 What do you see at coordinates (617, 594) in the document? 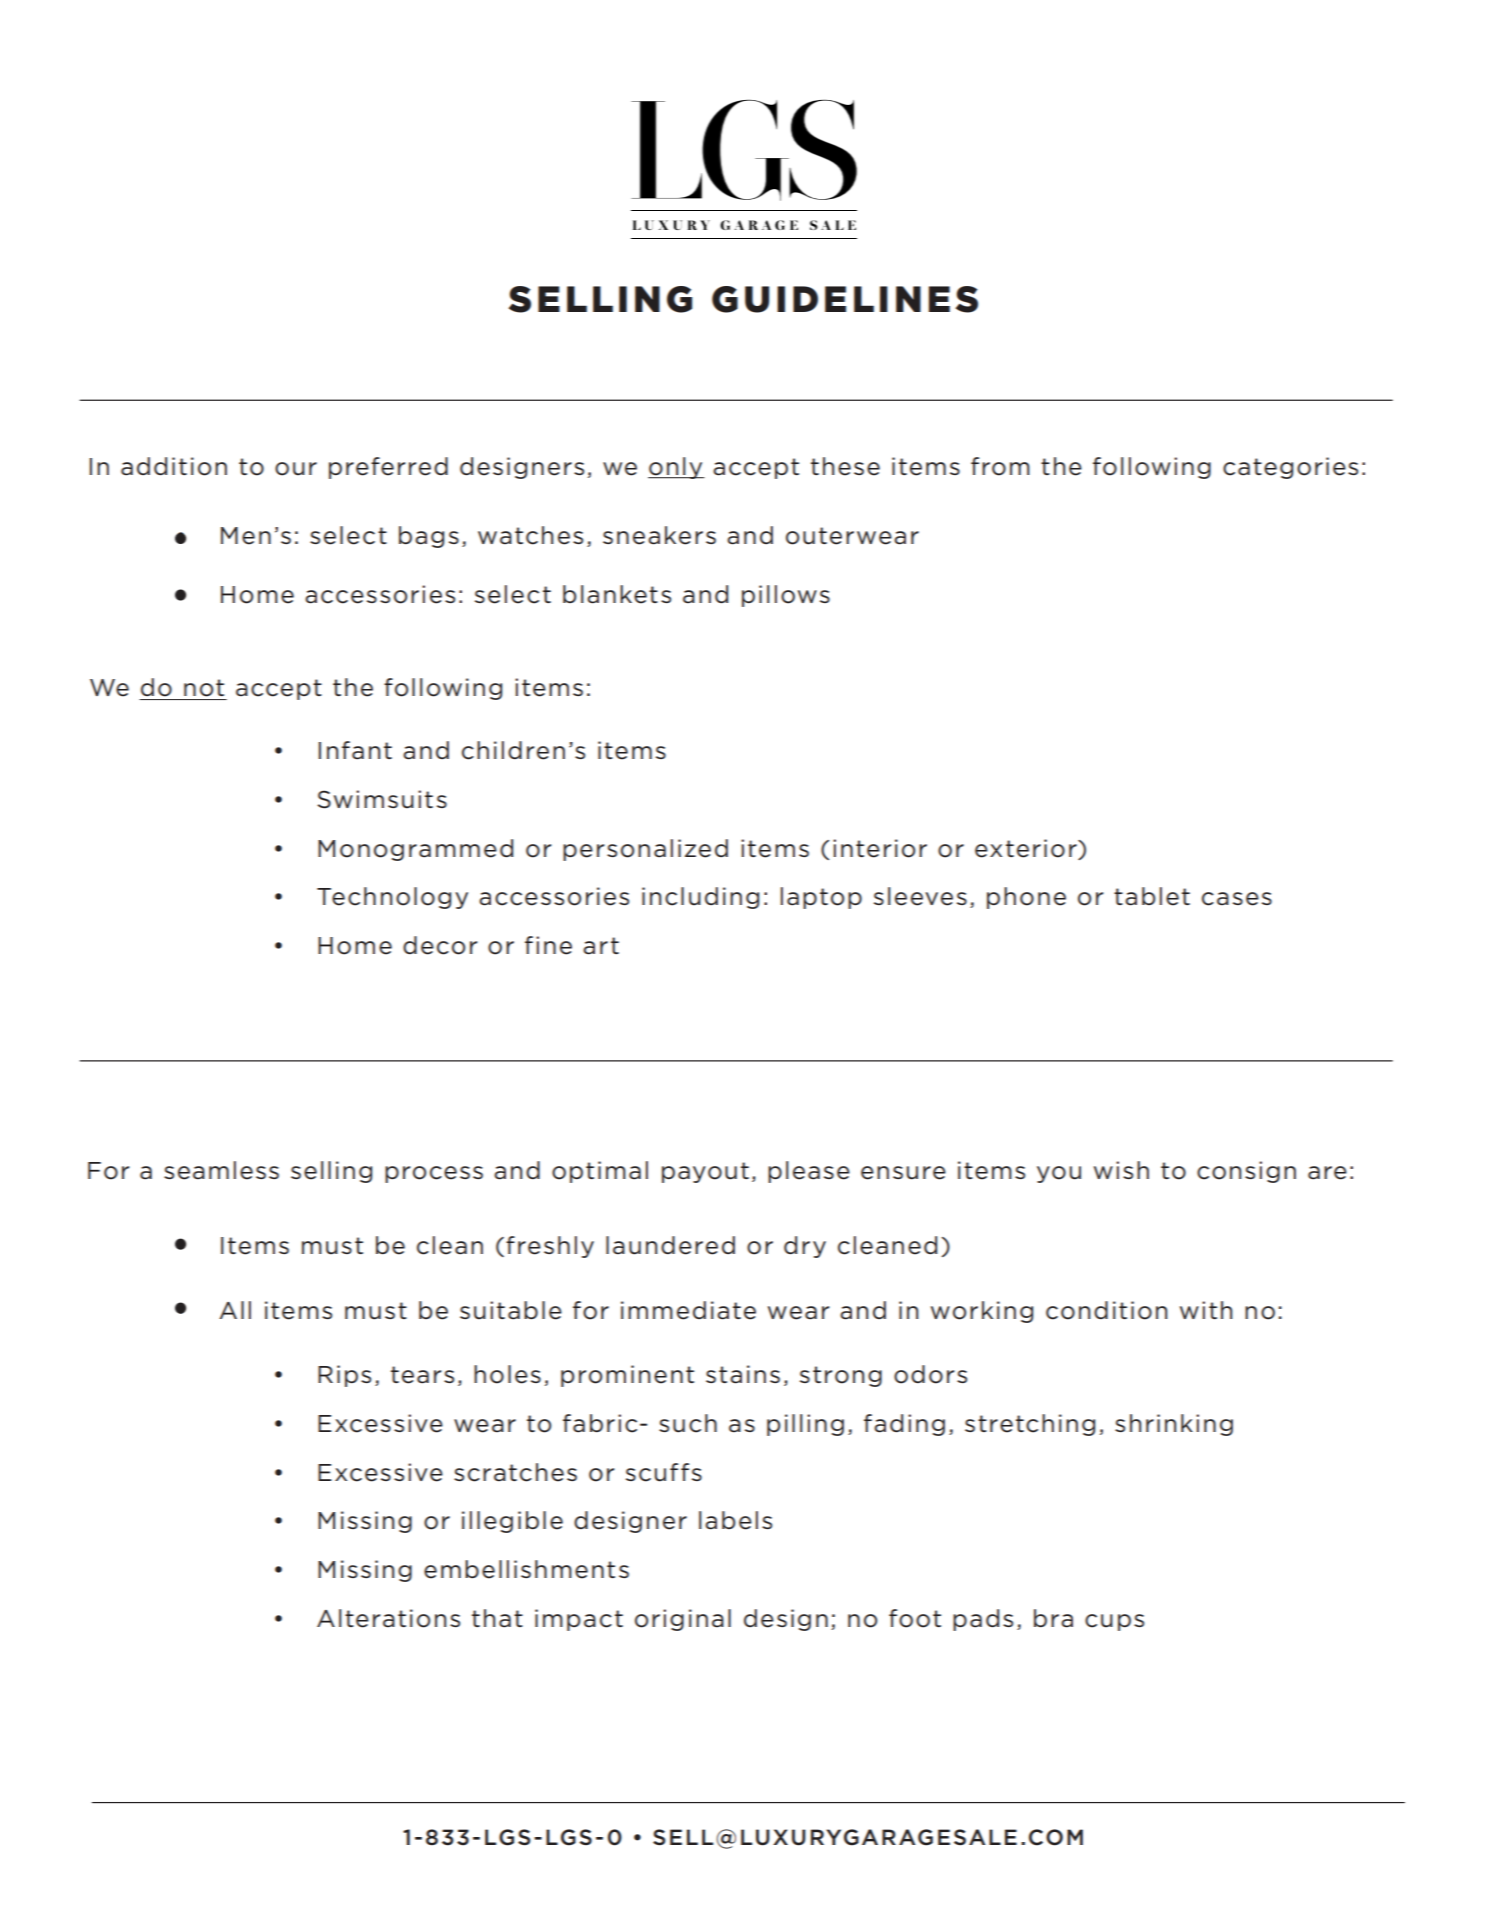
I see `blankets` at bounding box center [617, 594].
